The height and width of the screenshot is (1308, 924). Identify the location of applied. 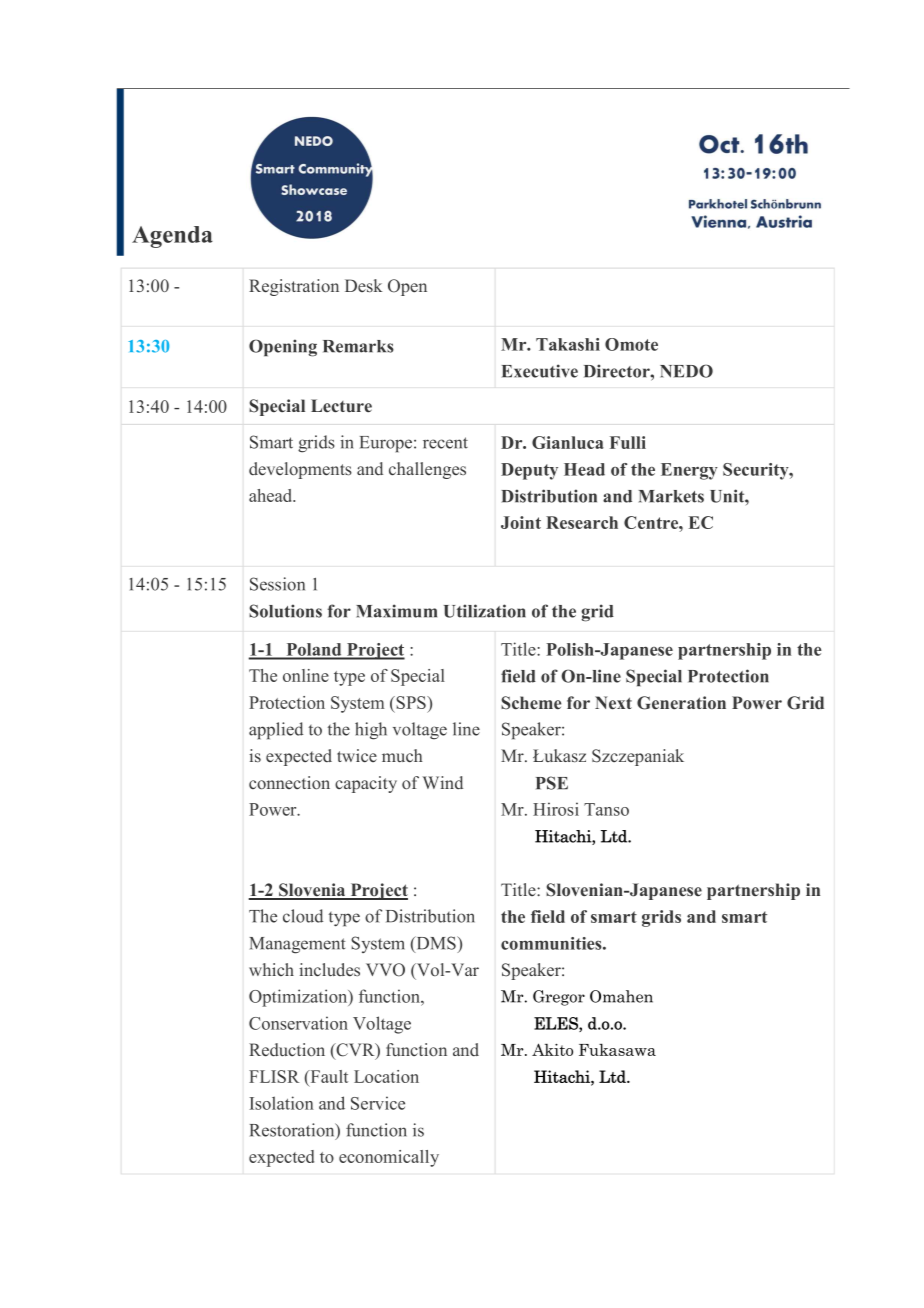
(276, 731).
